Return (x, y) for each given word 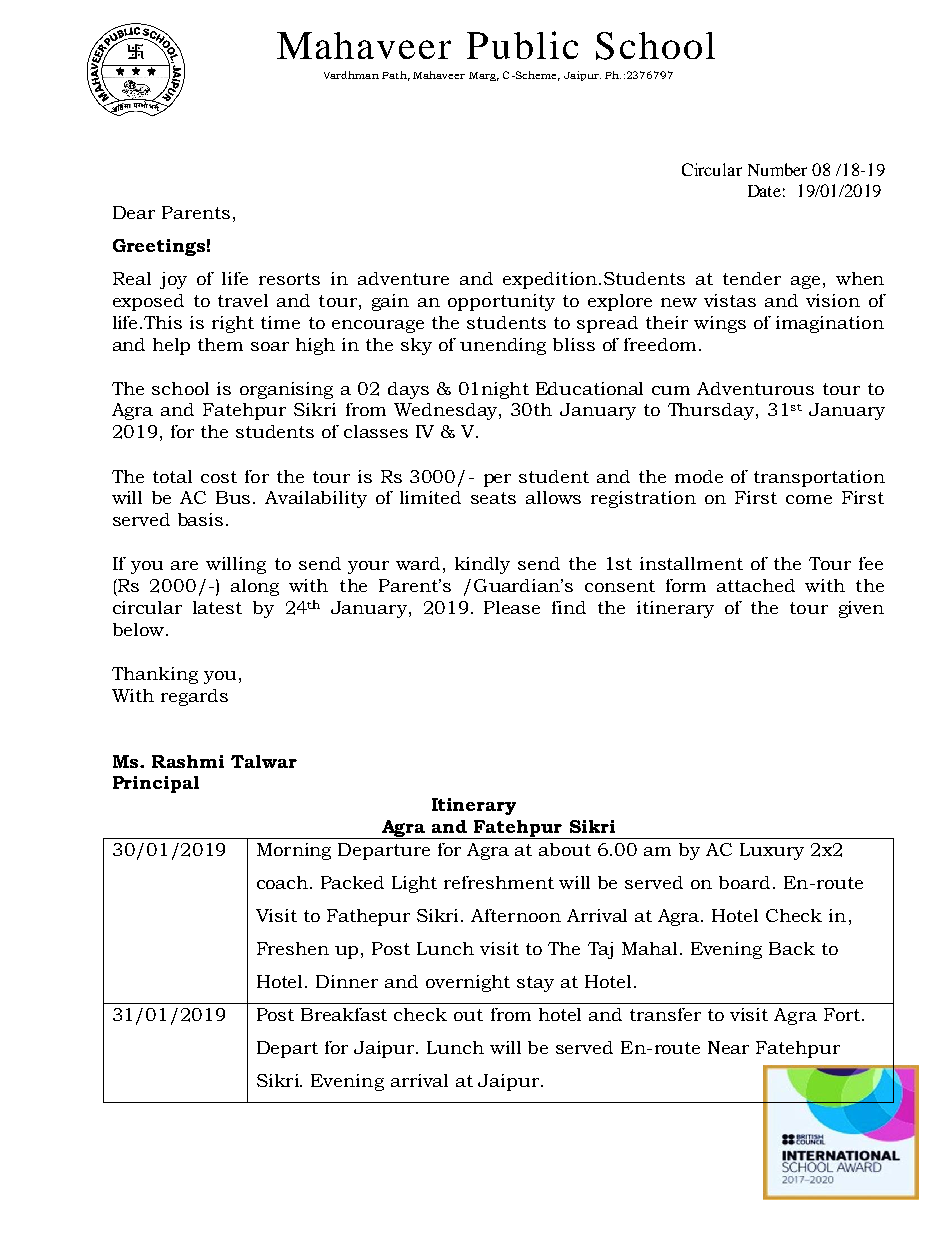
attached (756, 585)
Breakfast (344, 1014)
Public (522, 45)
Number (777, 169)
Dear (134, 212)
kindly (482, 565)
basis (200, 519)
